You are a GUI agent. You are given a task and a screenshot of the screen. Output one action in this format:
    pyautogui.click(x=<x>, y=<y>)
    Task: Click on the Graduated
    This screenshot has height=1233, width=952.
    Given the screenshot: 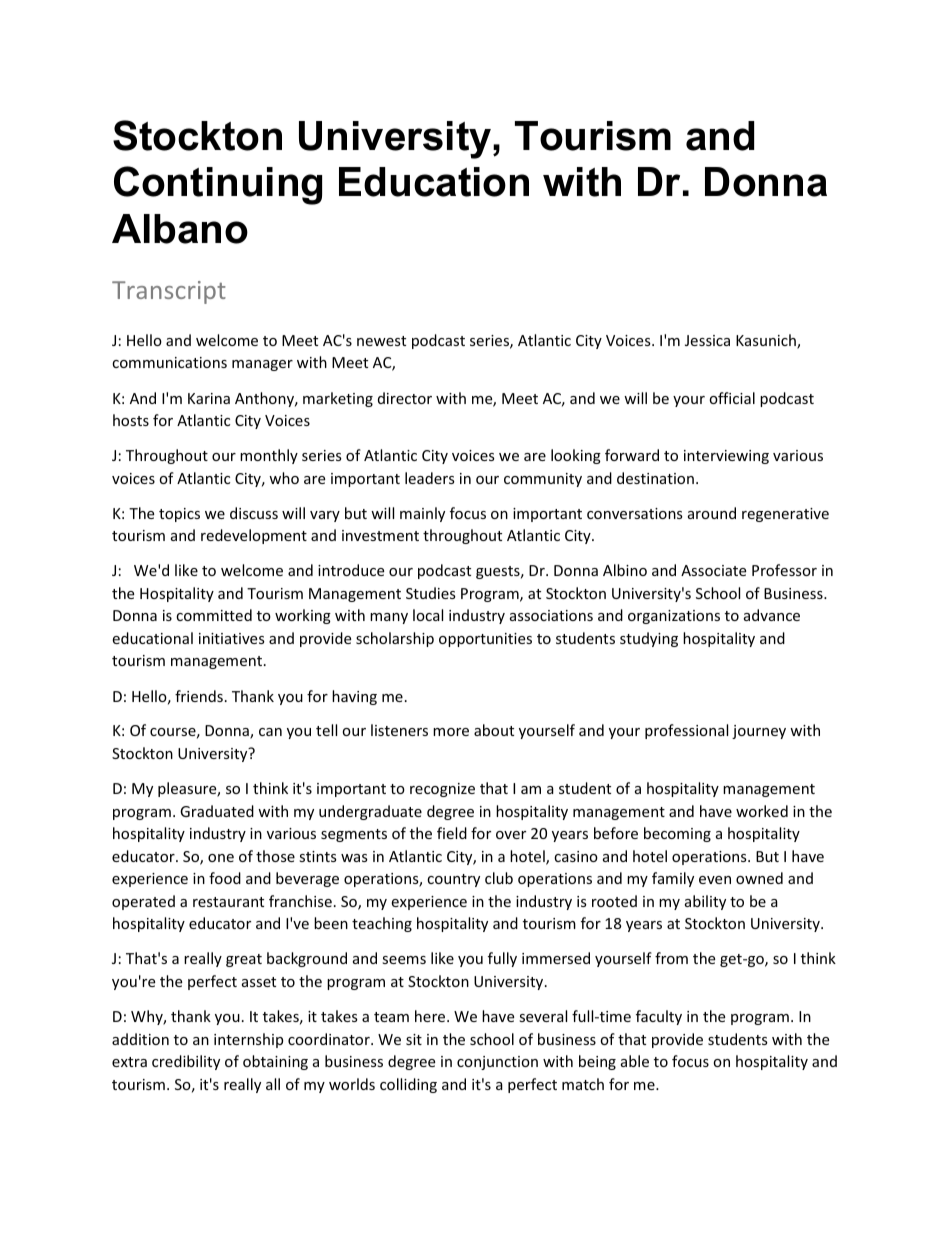 What is the action you would take?
    pyautogui.click(x=217, y=811)
